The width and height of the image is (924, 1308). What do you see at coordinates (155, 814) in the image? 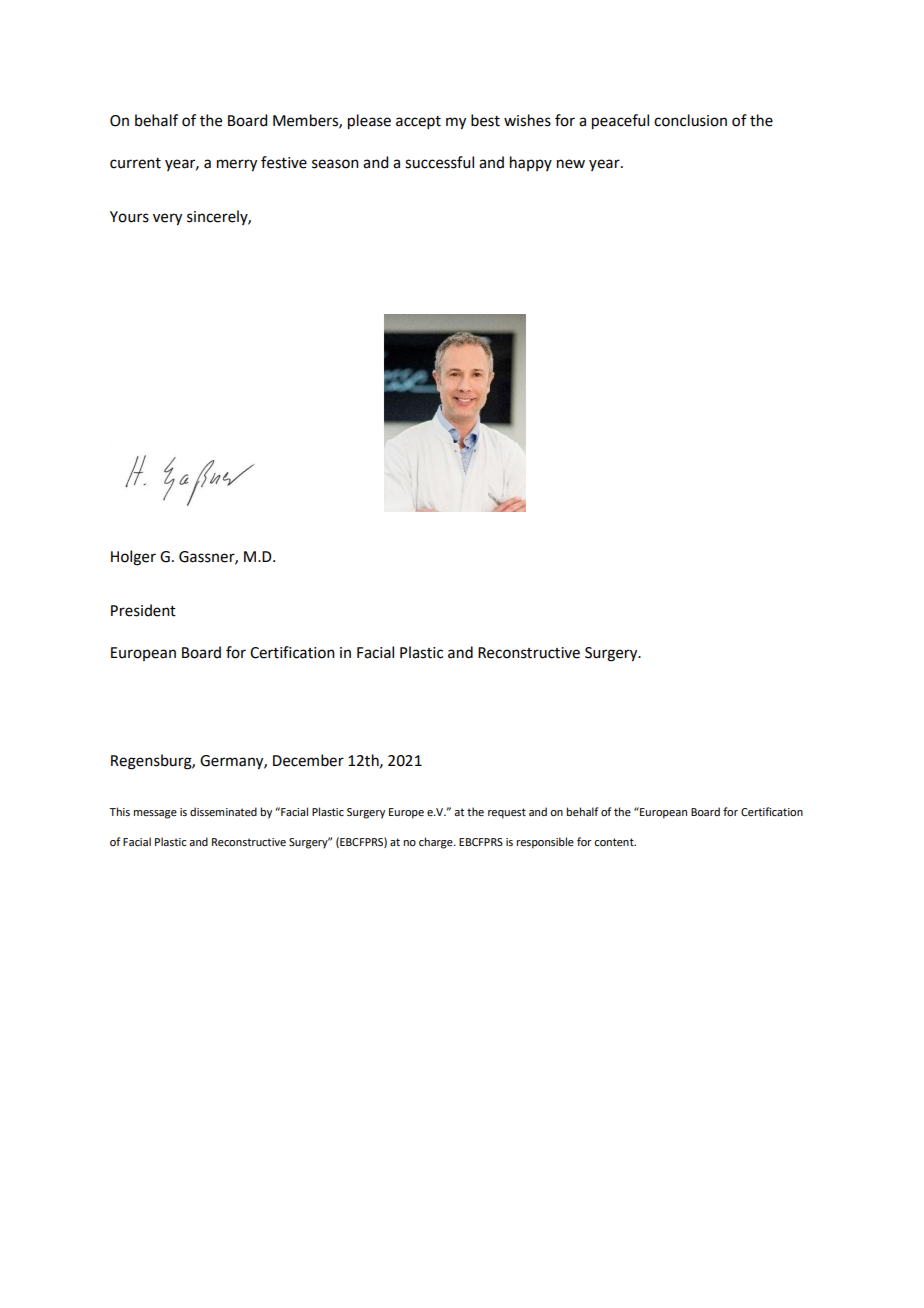
I see `message` at bounding box center [155, 814].
